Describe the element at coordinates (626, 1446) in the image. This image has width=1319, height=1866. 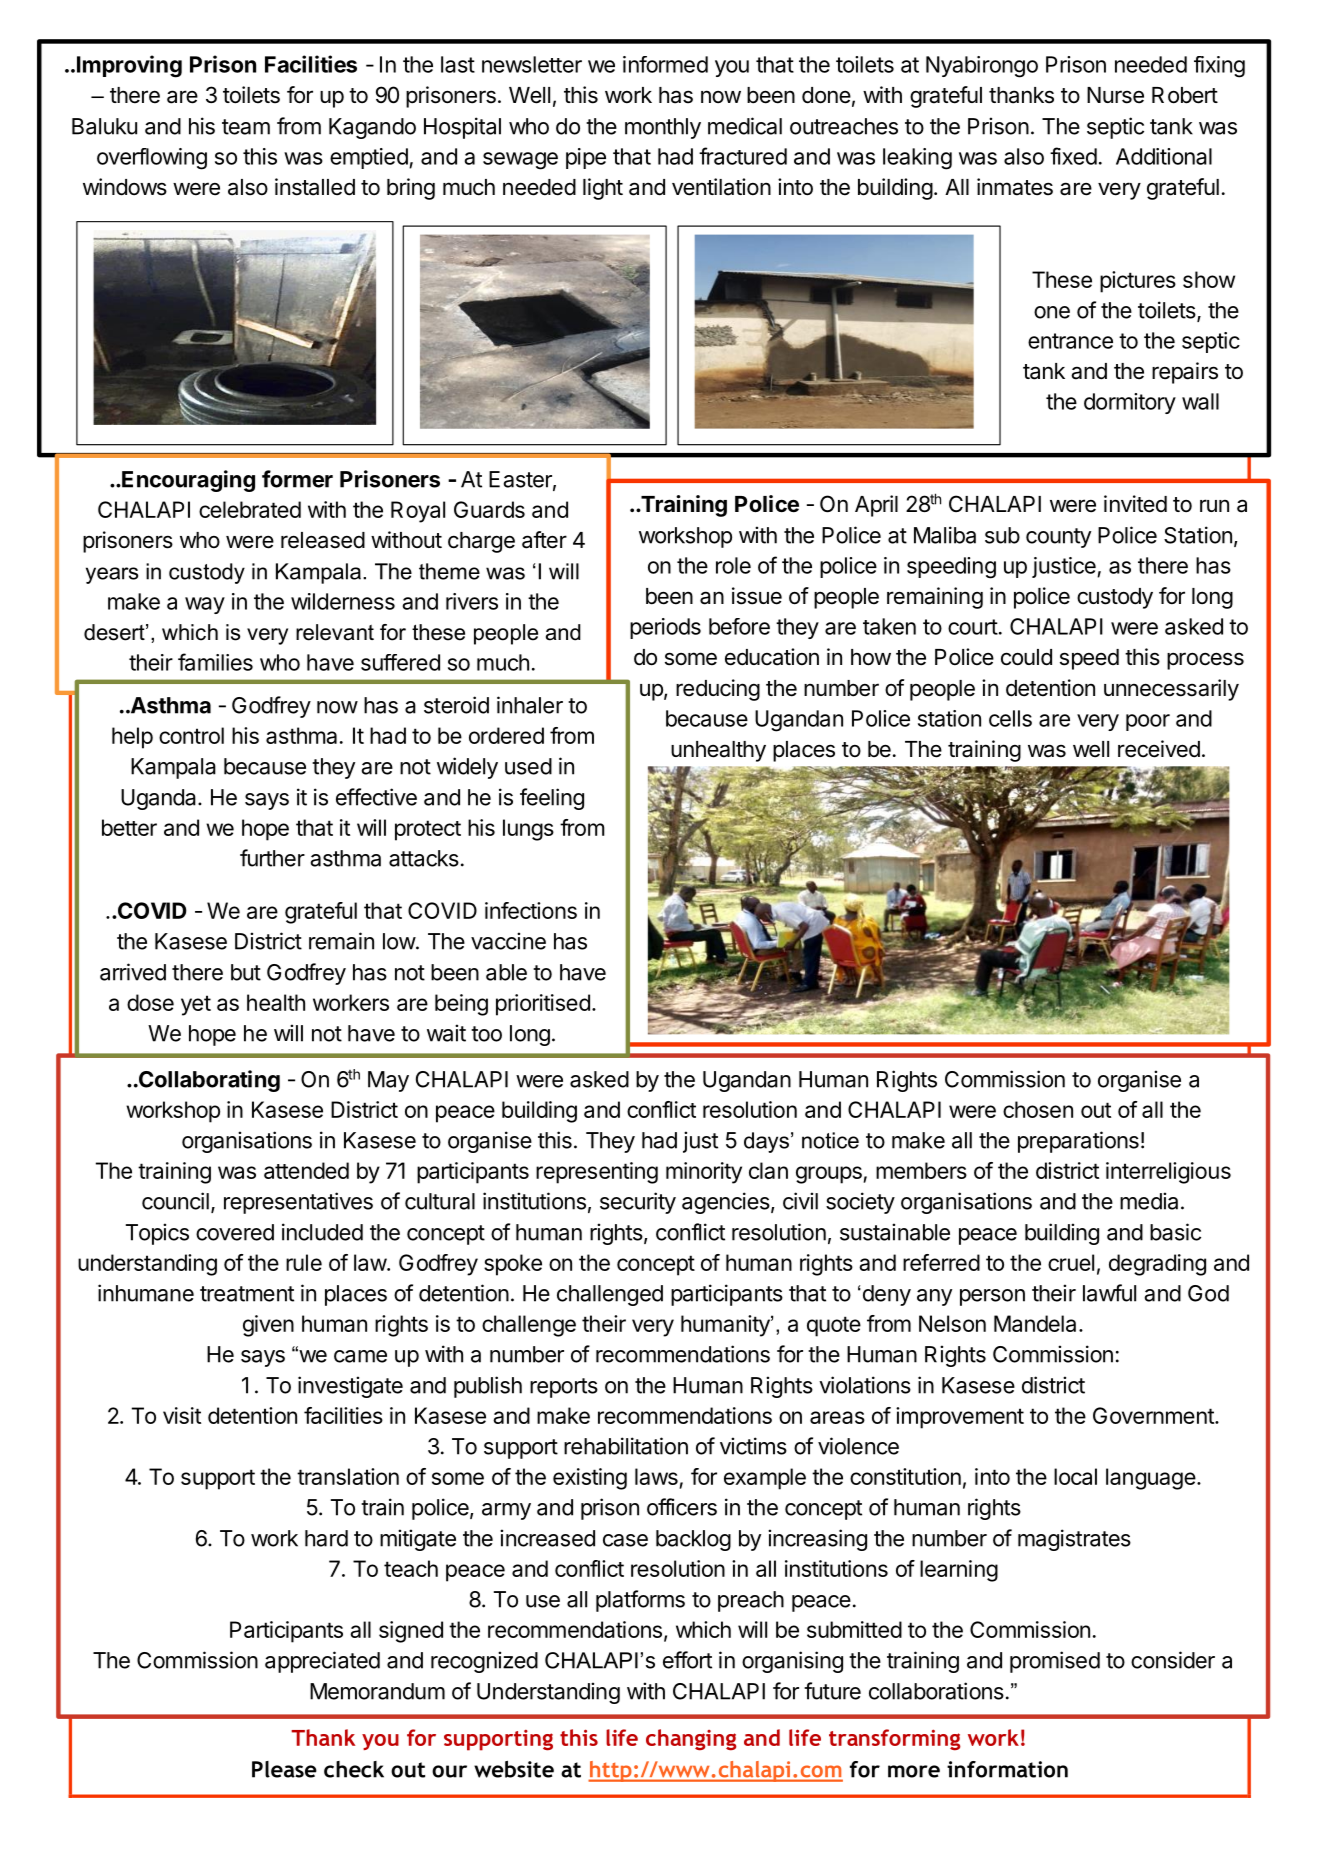
I see `rehabilitation` at that location.
